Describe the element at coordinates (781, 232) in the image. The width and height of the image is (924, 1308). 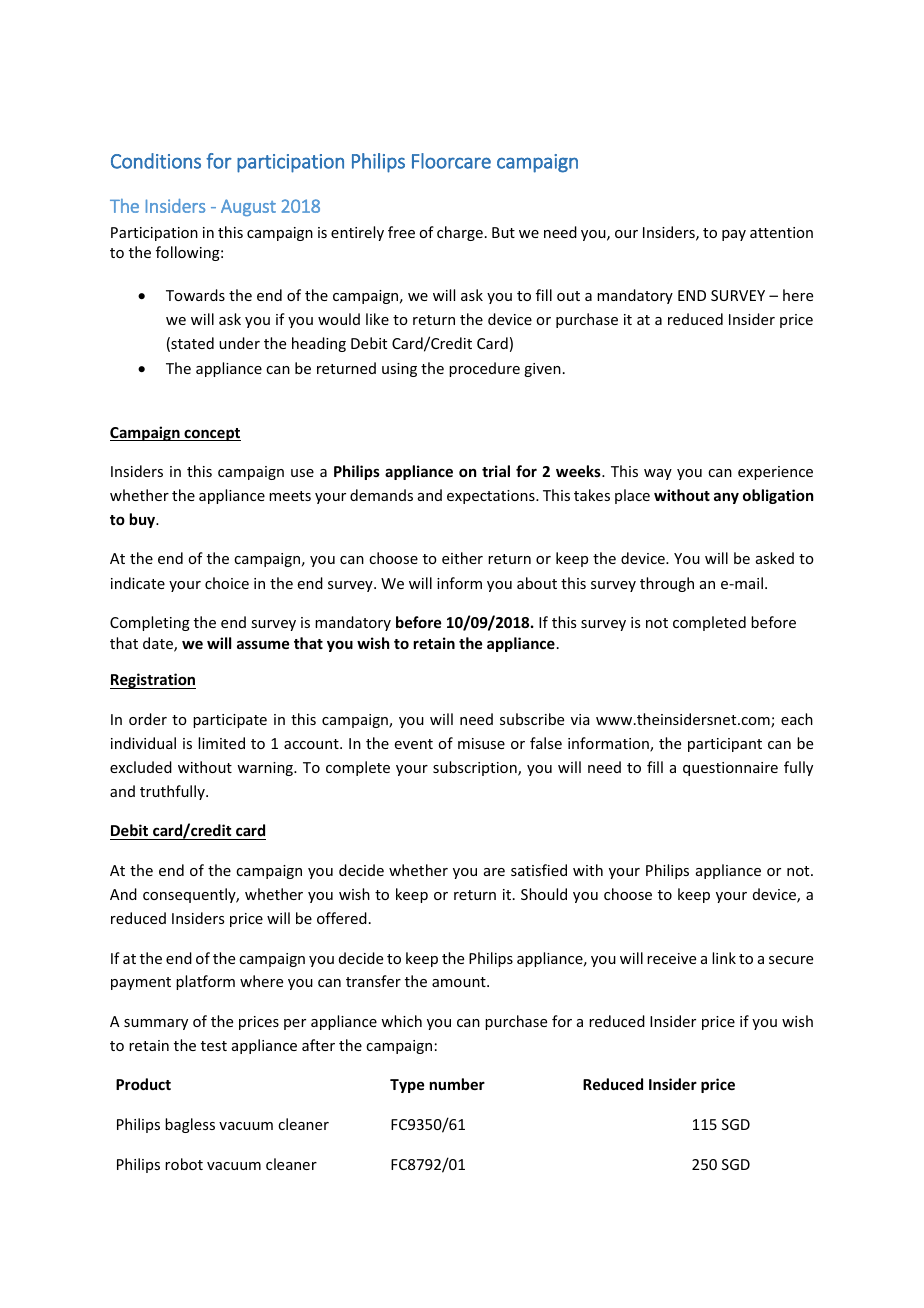
I see `attention` at that location.
